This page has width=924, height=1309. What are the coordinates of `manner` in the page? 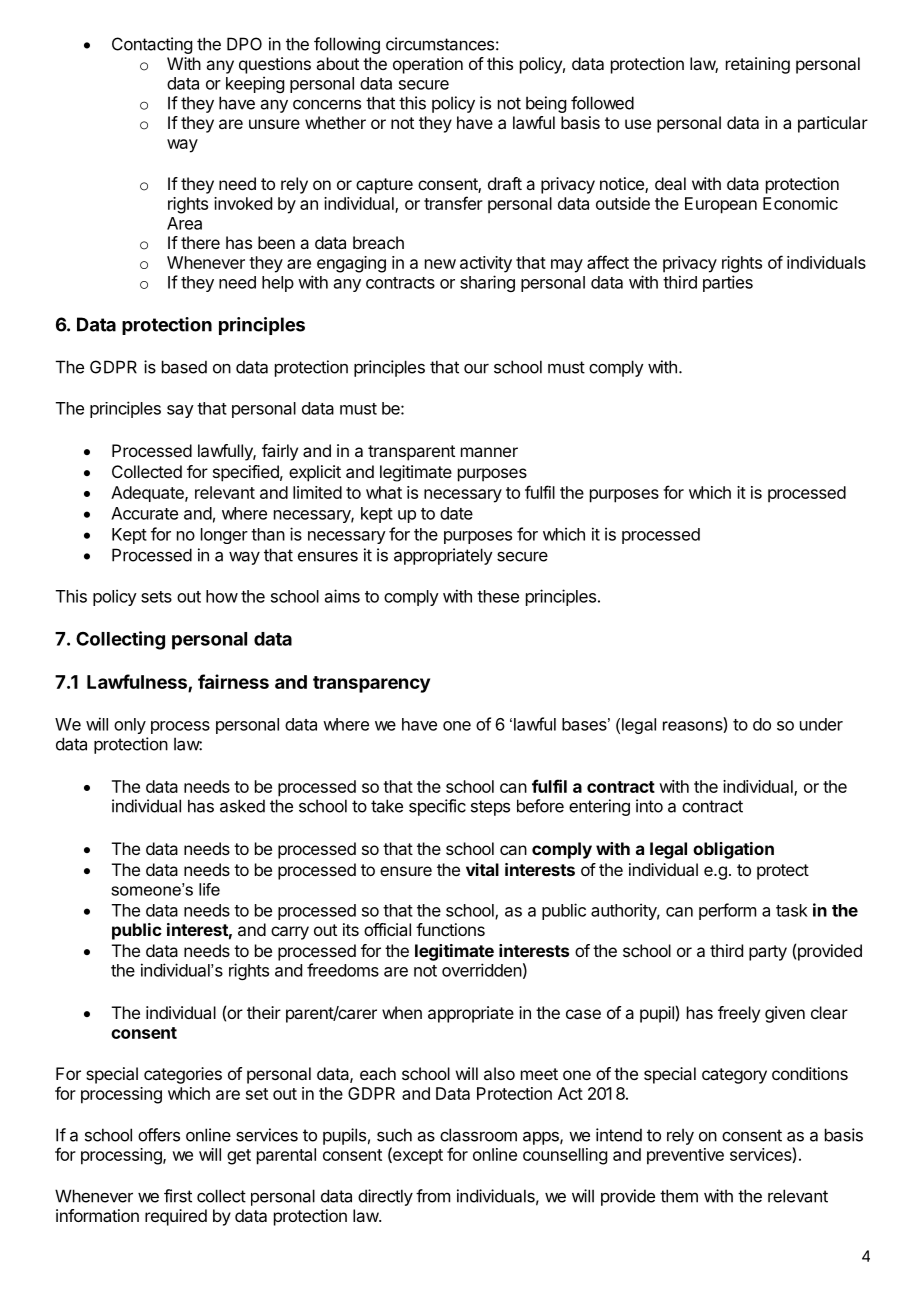 It's located at (489, 452).
